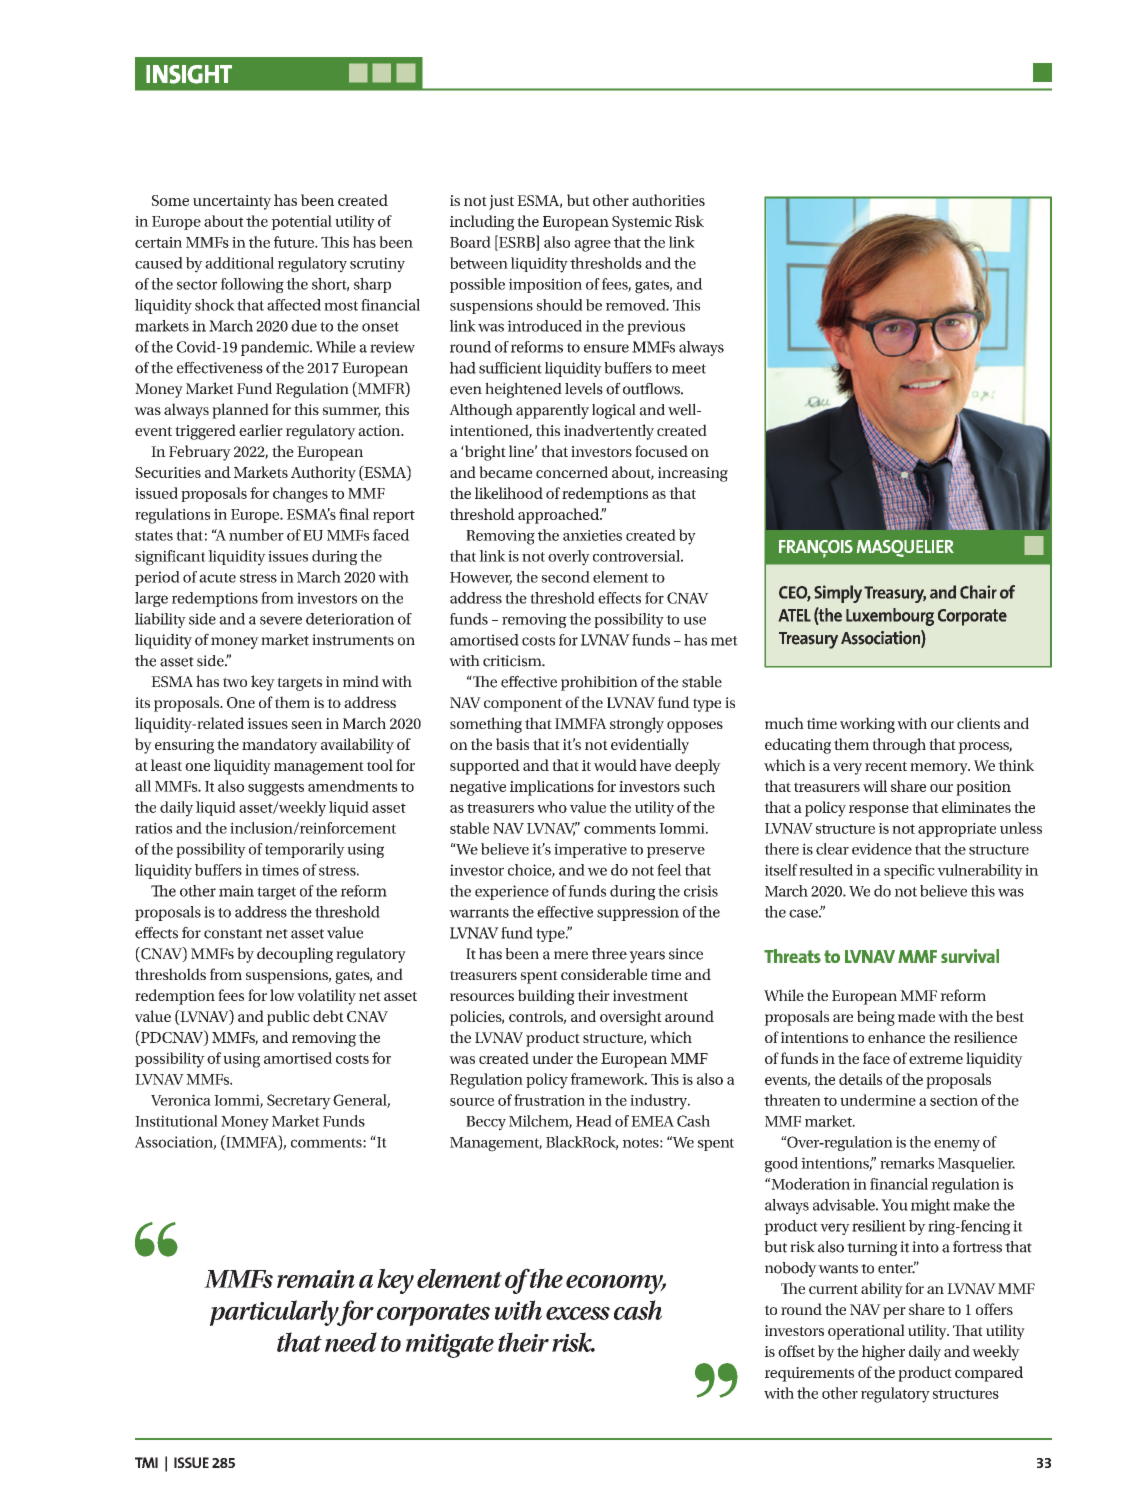  What do you see at coordinates (146, 1462) in the page?
I see `TMI` at bounding box center [146, 1462].
